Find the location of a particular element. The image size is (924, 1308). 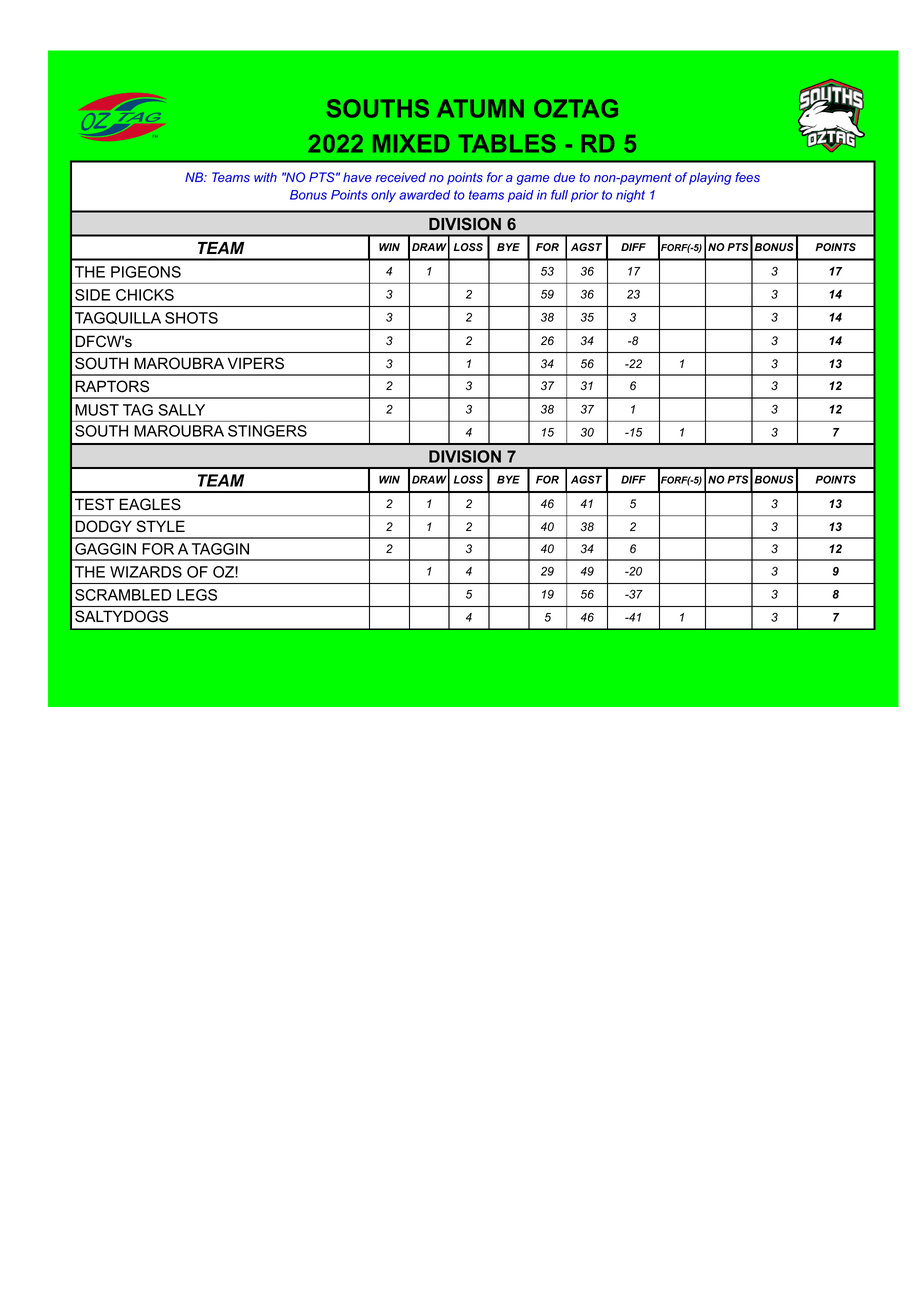

WIZARDS is located at coordinates (146, 572).
